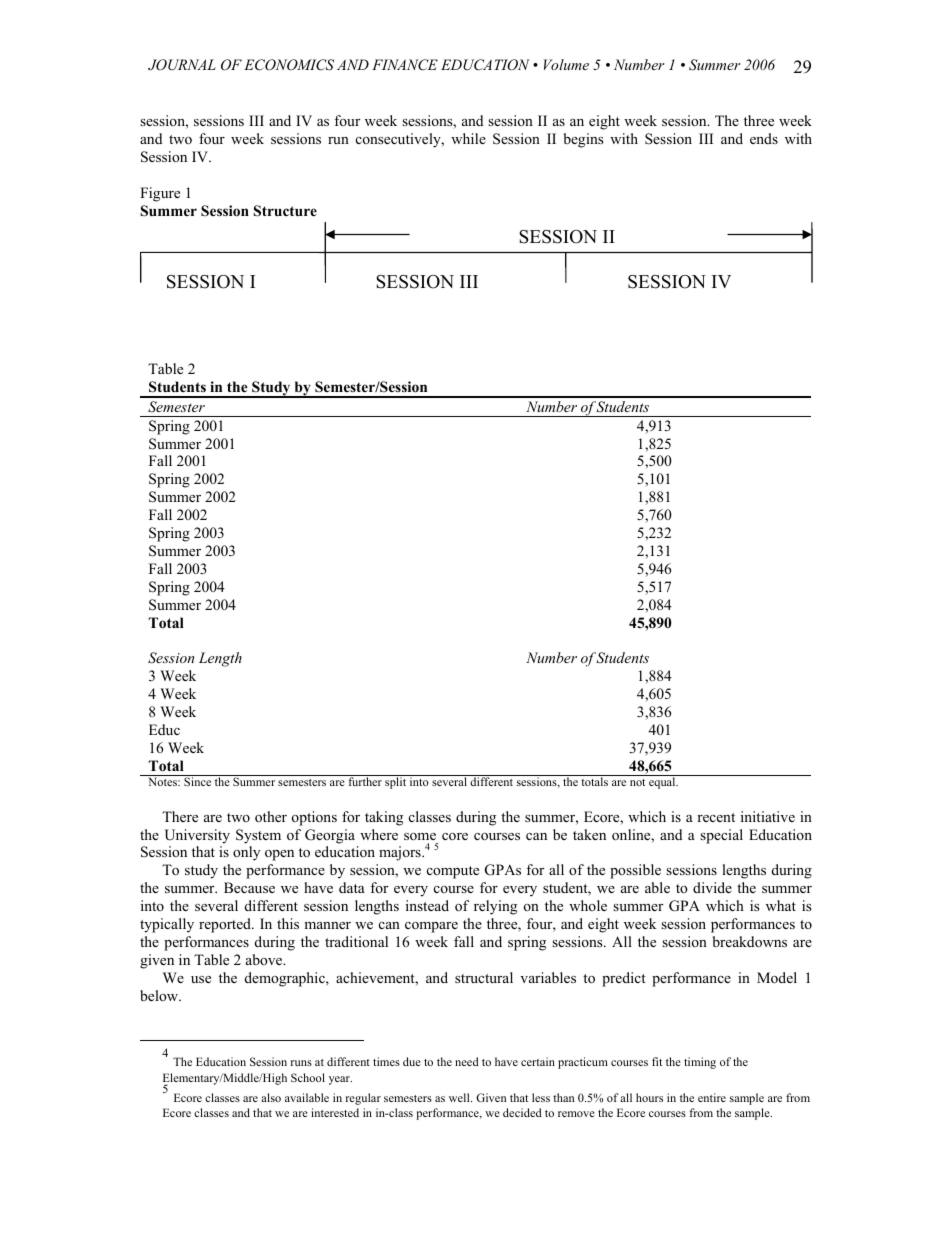 This image has width=952, height=1233. I want to click on well, so click(460, 1097).
